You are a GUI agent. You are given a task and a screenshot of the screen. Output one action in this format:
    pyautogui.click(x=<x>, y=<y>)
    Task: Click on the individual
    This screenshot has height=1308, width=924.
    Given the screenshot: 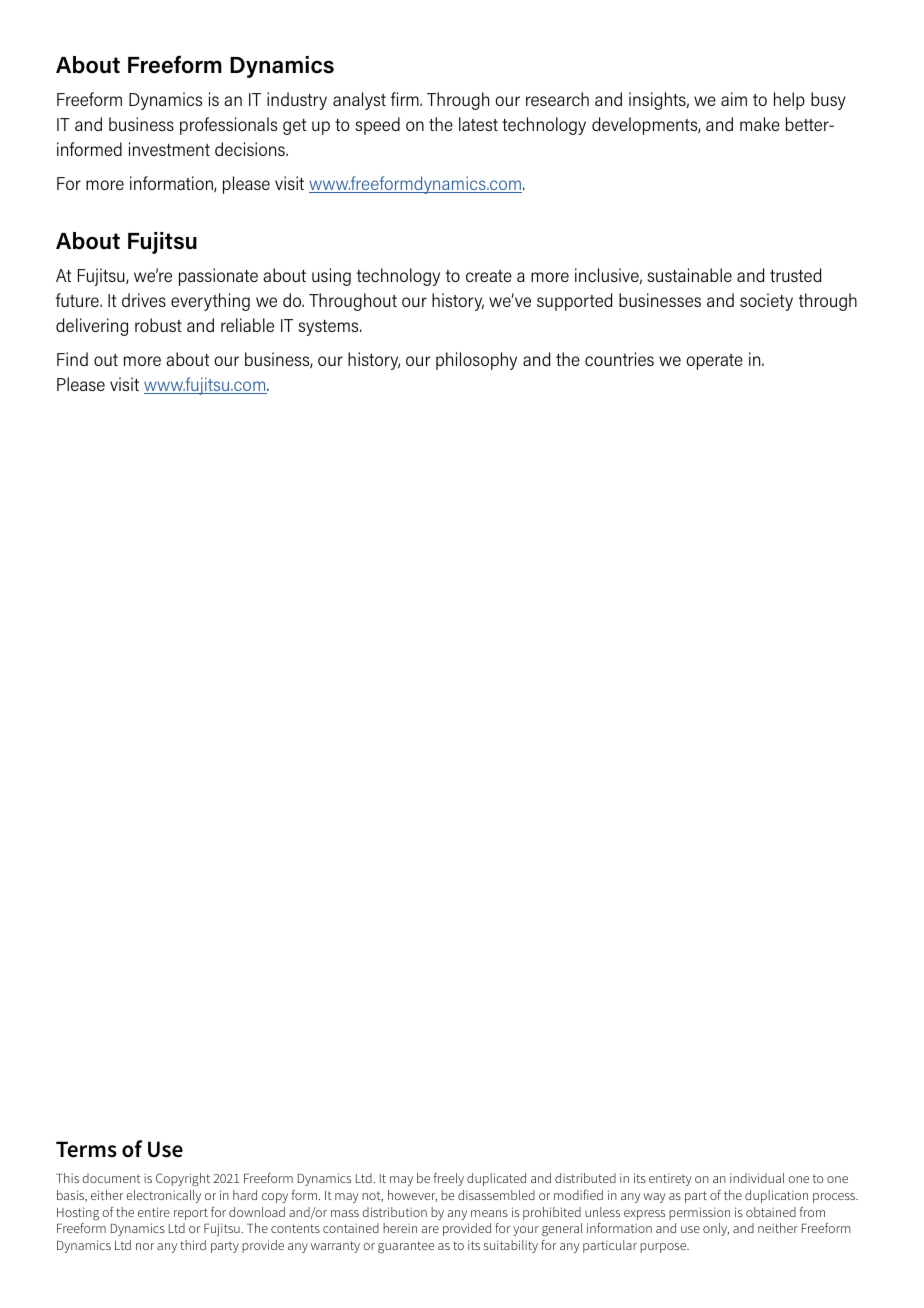 What is the action you would take?
    pyautogui.click(x=757, y=1178)
